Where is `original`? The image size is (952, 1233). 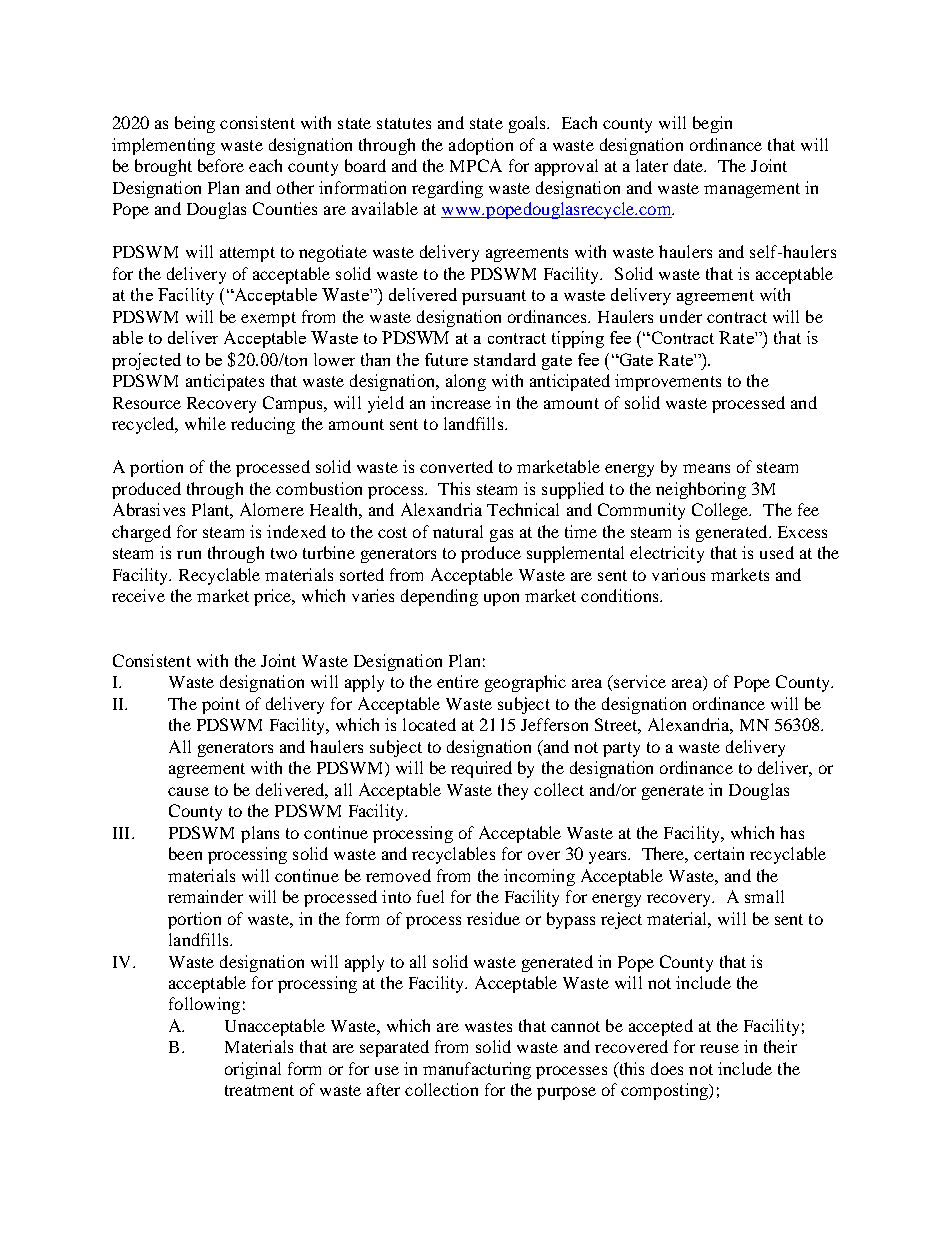
original is located at coordinates (253, 1070).
